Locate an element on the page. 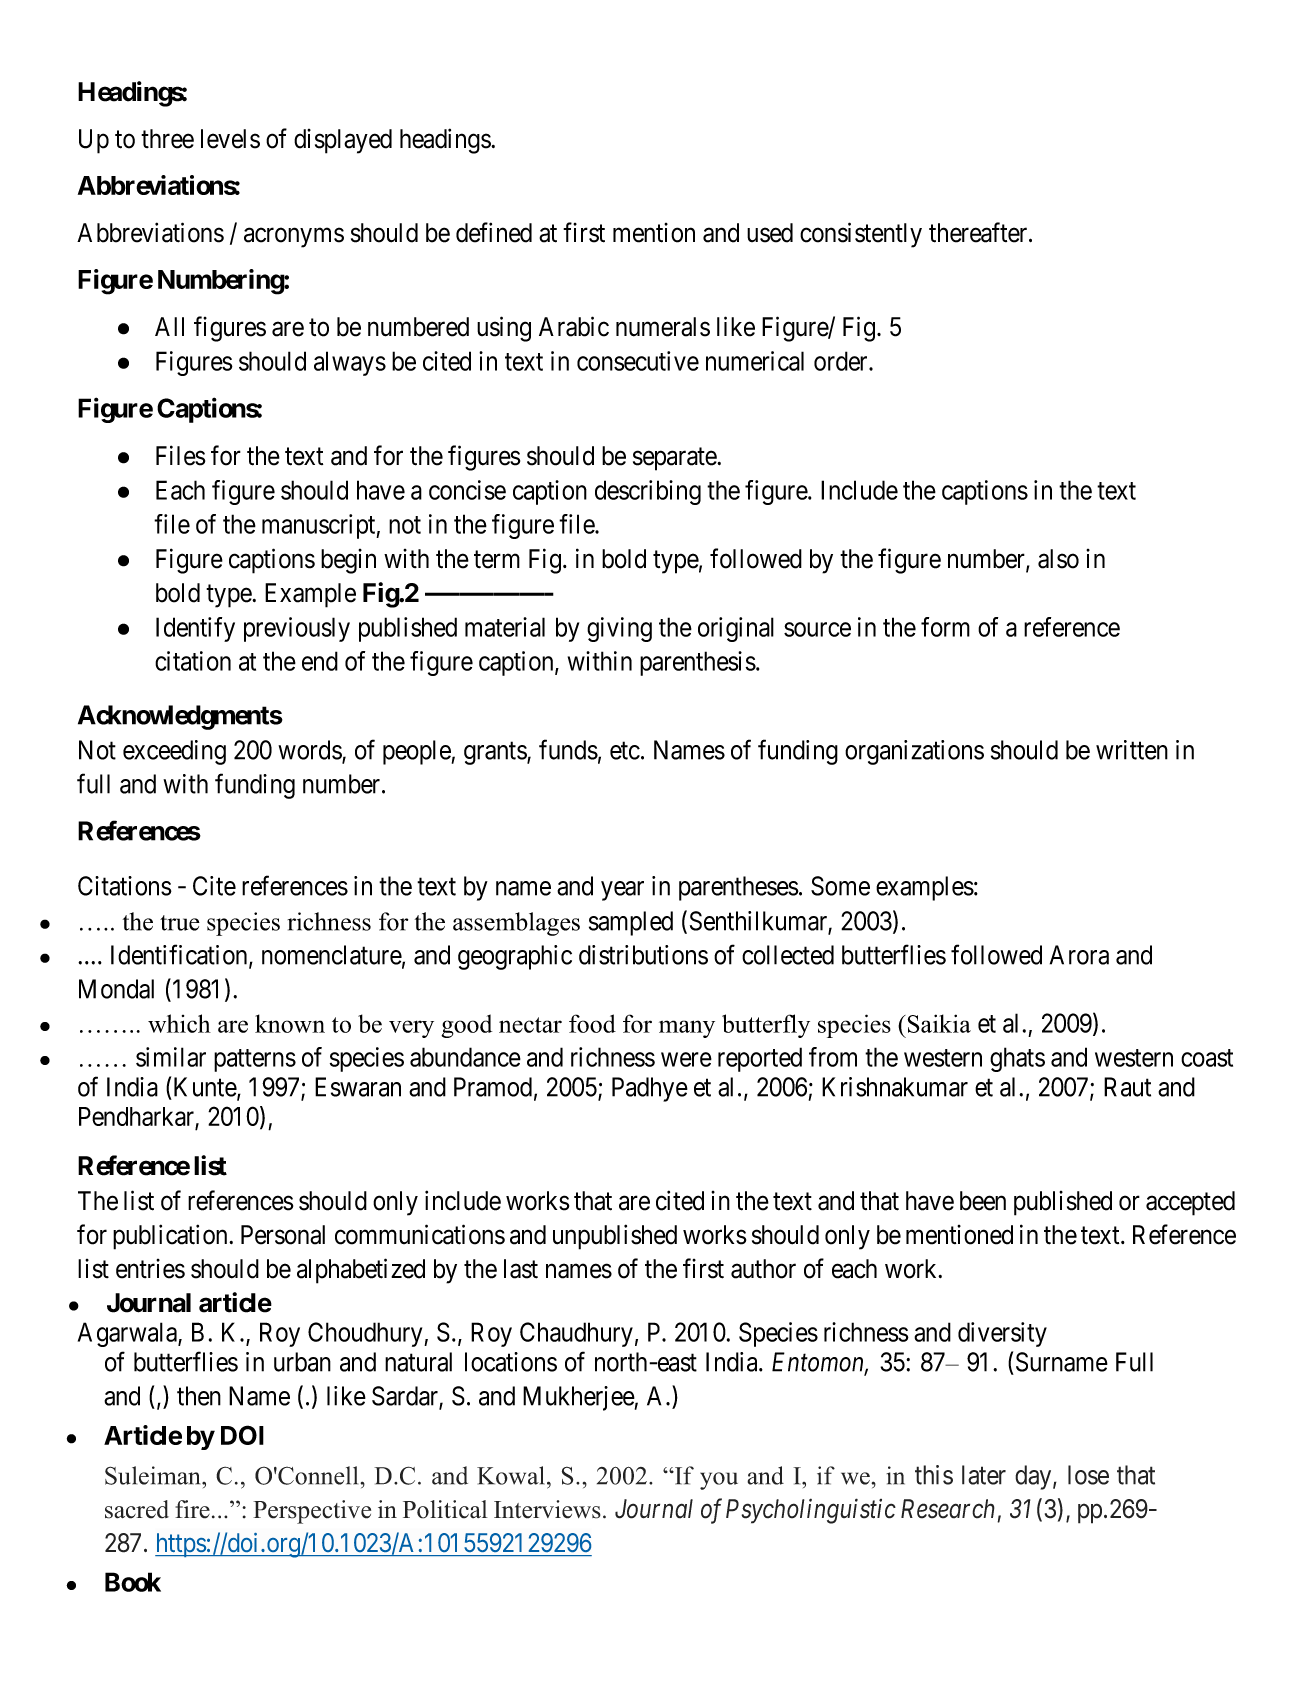  you is located at coordinates (719, 1481).
